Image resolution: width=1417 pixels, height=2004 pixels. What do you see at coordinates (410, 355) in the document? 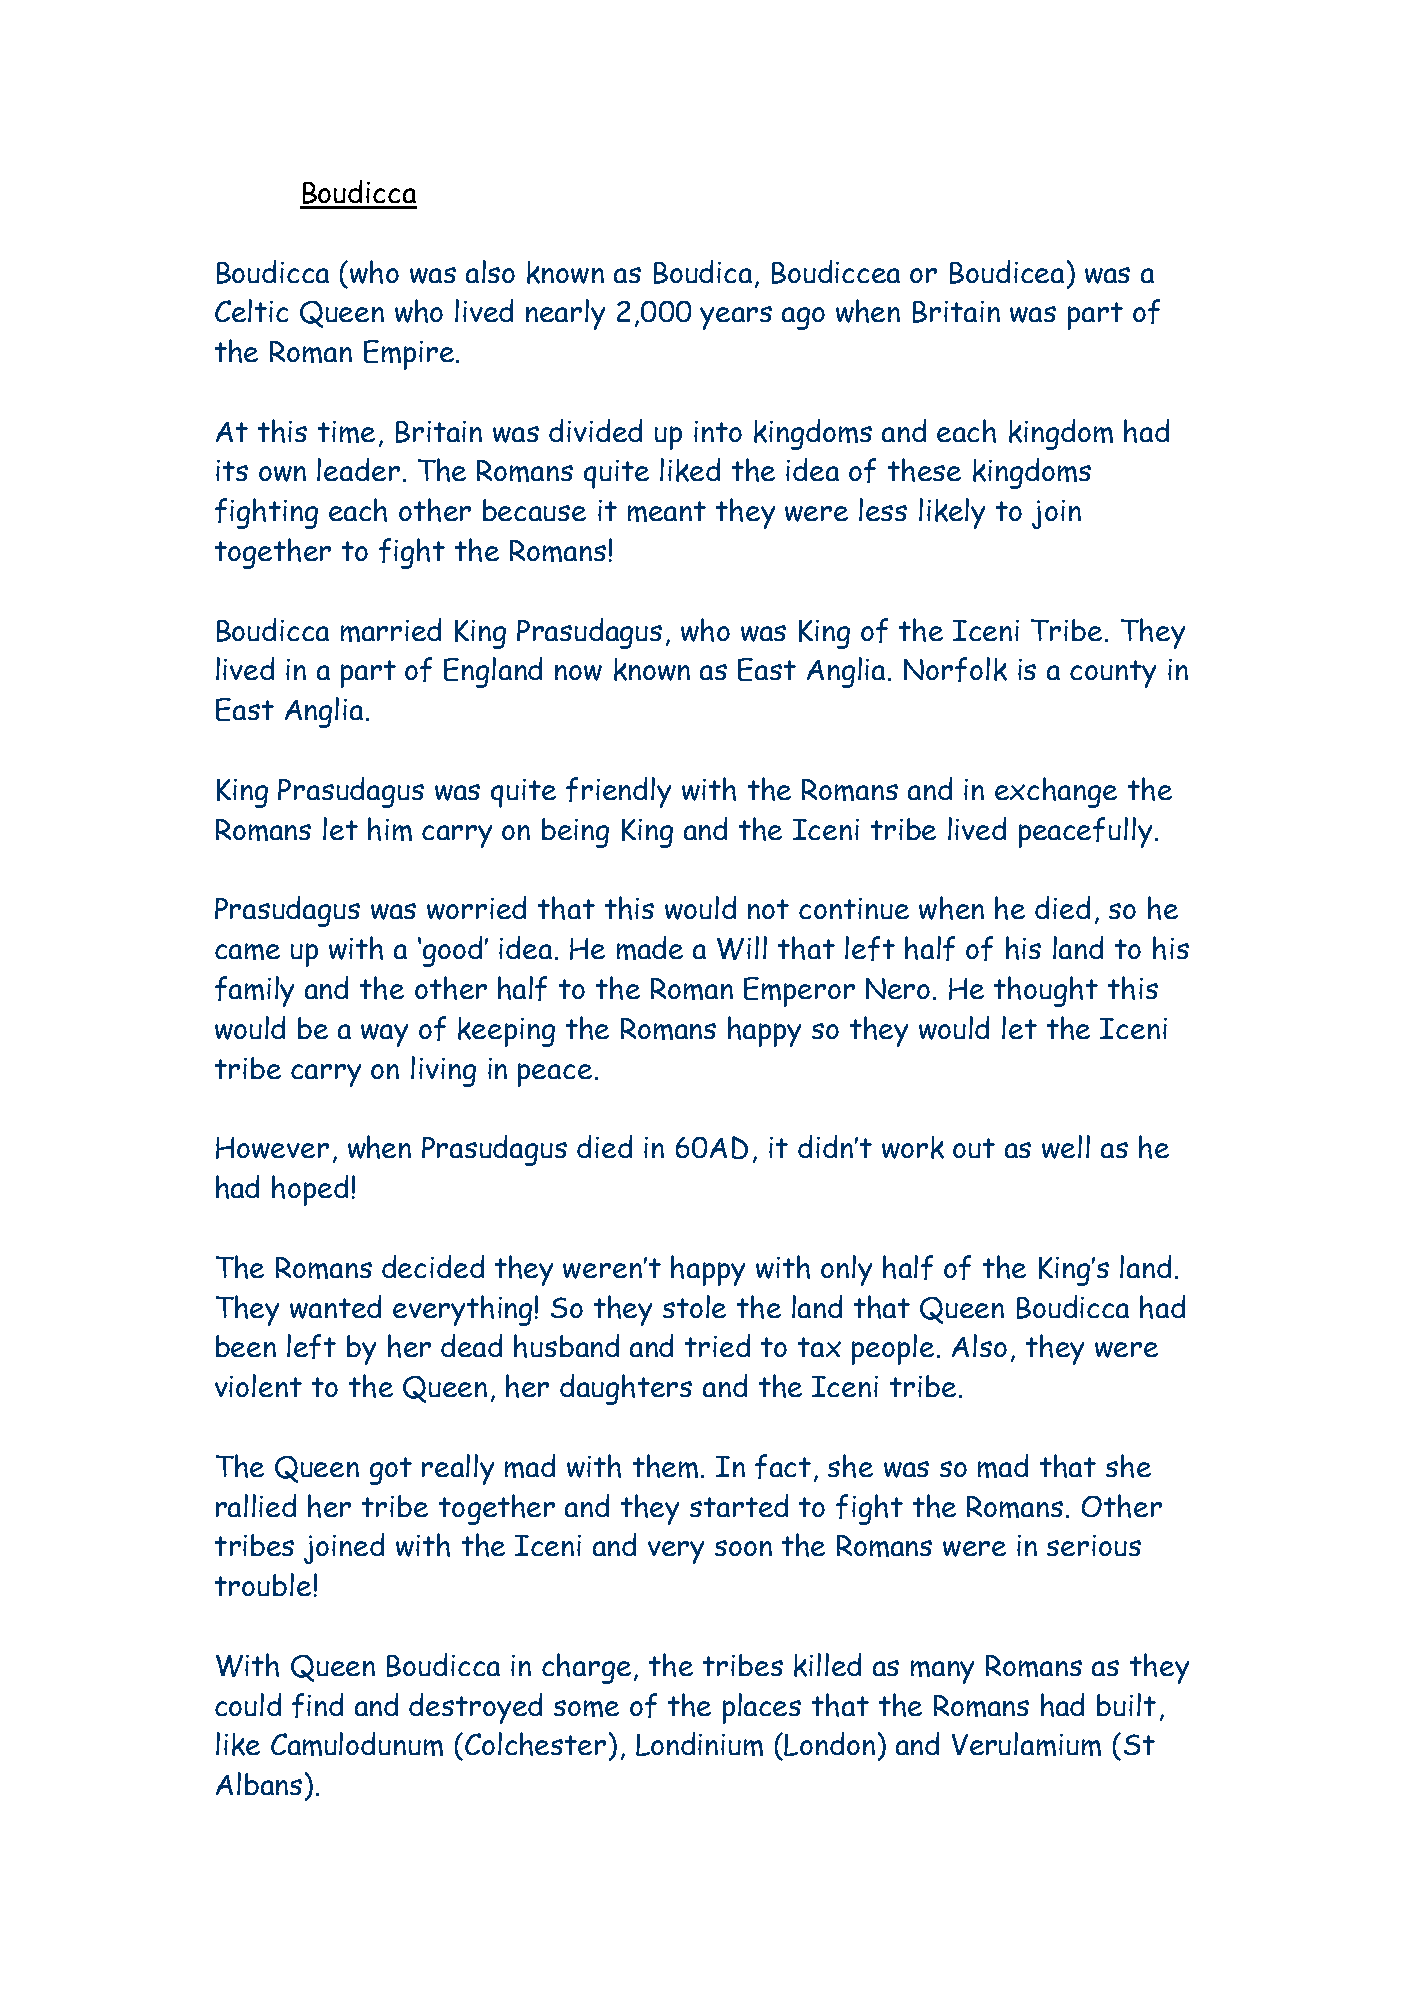
I see `Empire` at bounding box center [410, 355].
